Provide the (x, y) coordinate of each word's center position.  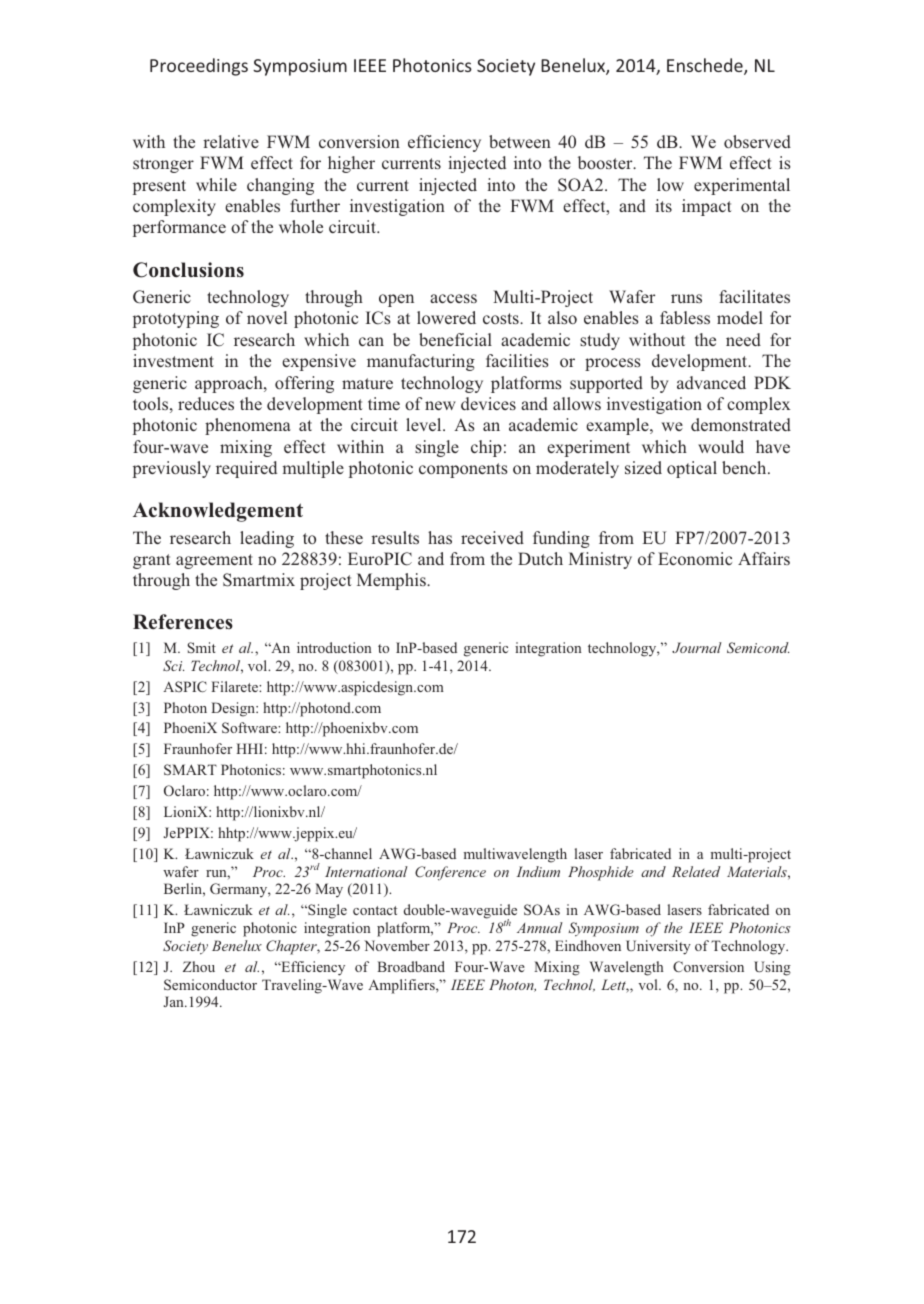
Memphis (392, 581)
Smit (202, 647)
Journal (697, 647)
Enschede (706, 66)
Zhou (199, 966)
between (520, 141)
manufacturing (421, 362)
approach (230, 384)
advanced (711, 382)
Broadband (411, 966)
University (658, 947)
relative (231, 141)
